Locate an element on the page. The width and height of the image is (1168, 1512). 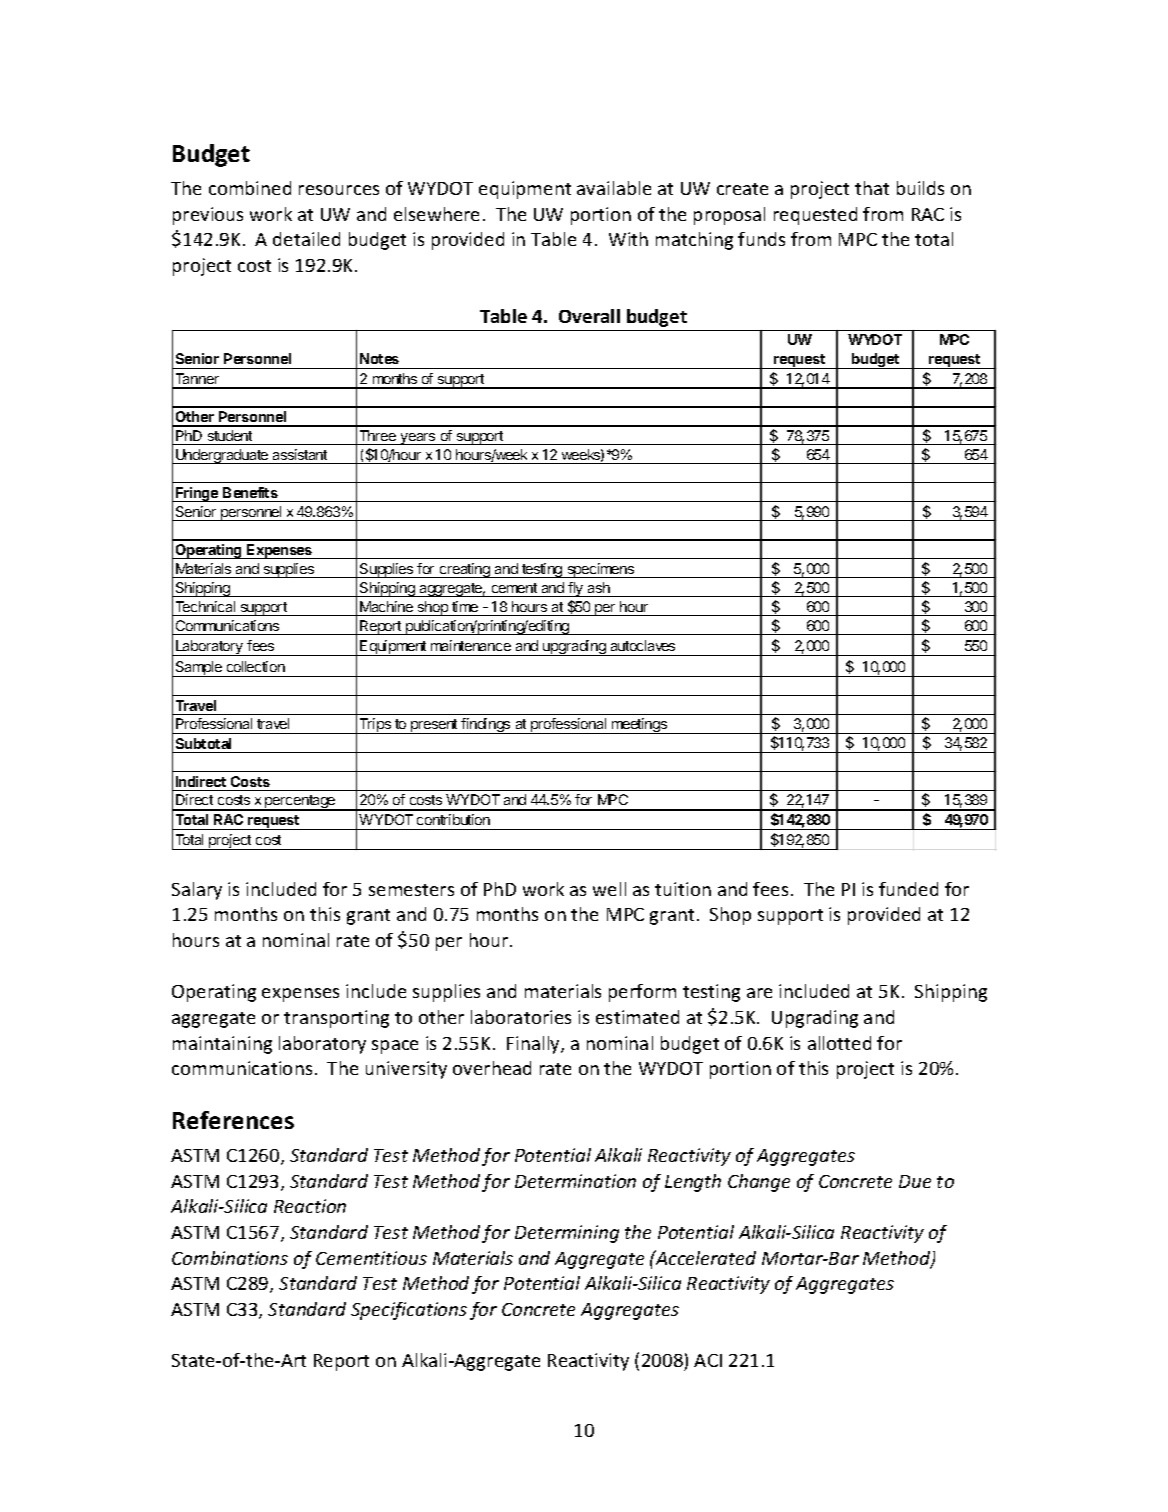
funded is located at coordinates (908, 889).
